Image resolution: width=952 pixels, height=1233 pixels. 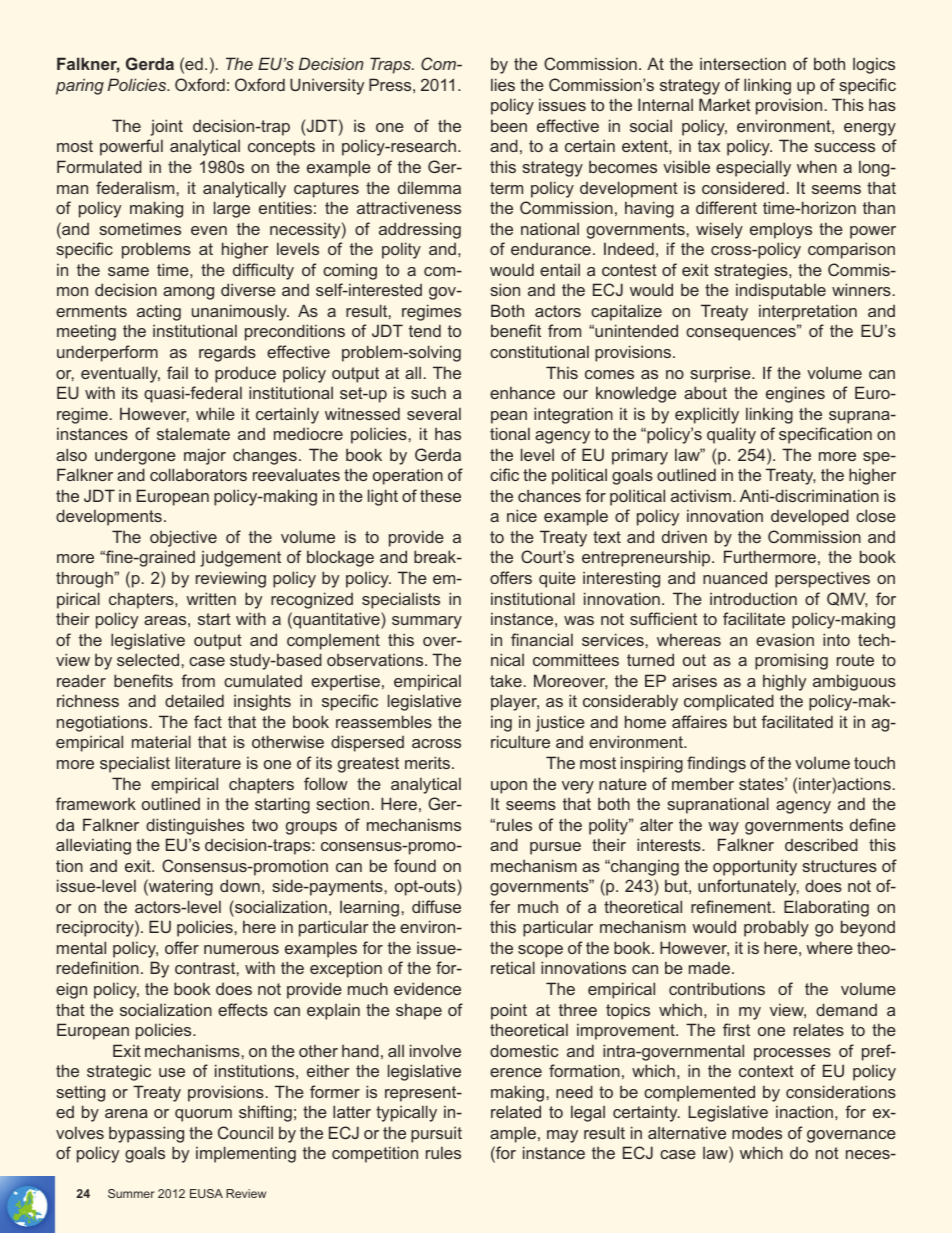 I want to click on selected, so click(x=148, y=659).
